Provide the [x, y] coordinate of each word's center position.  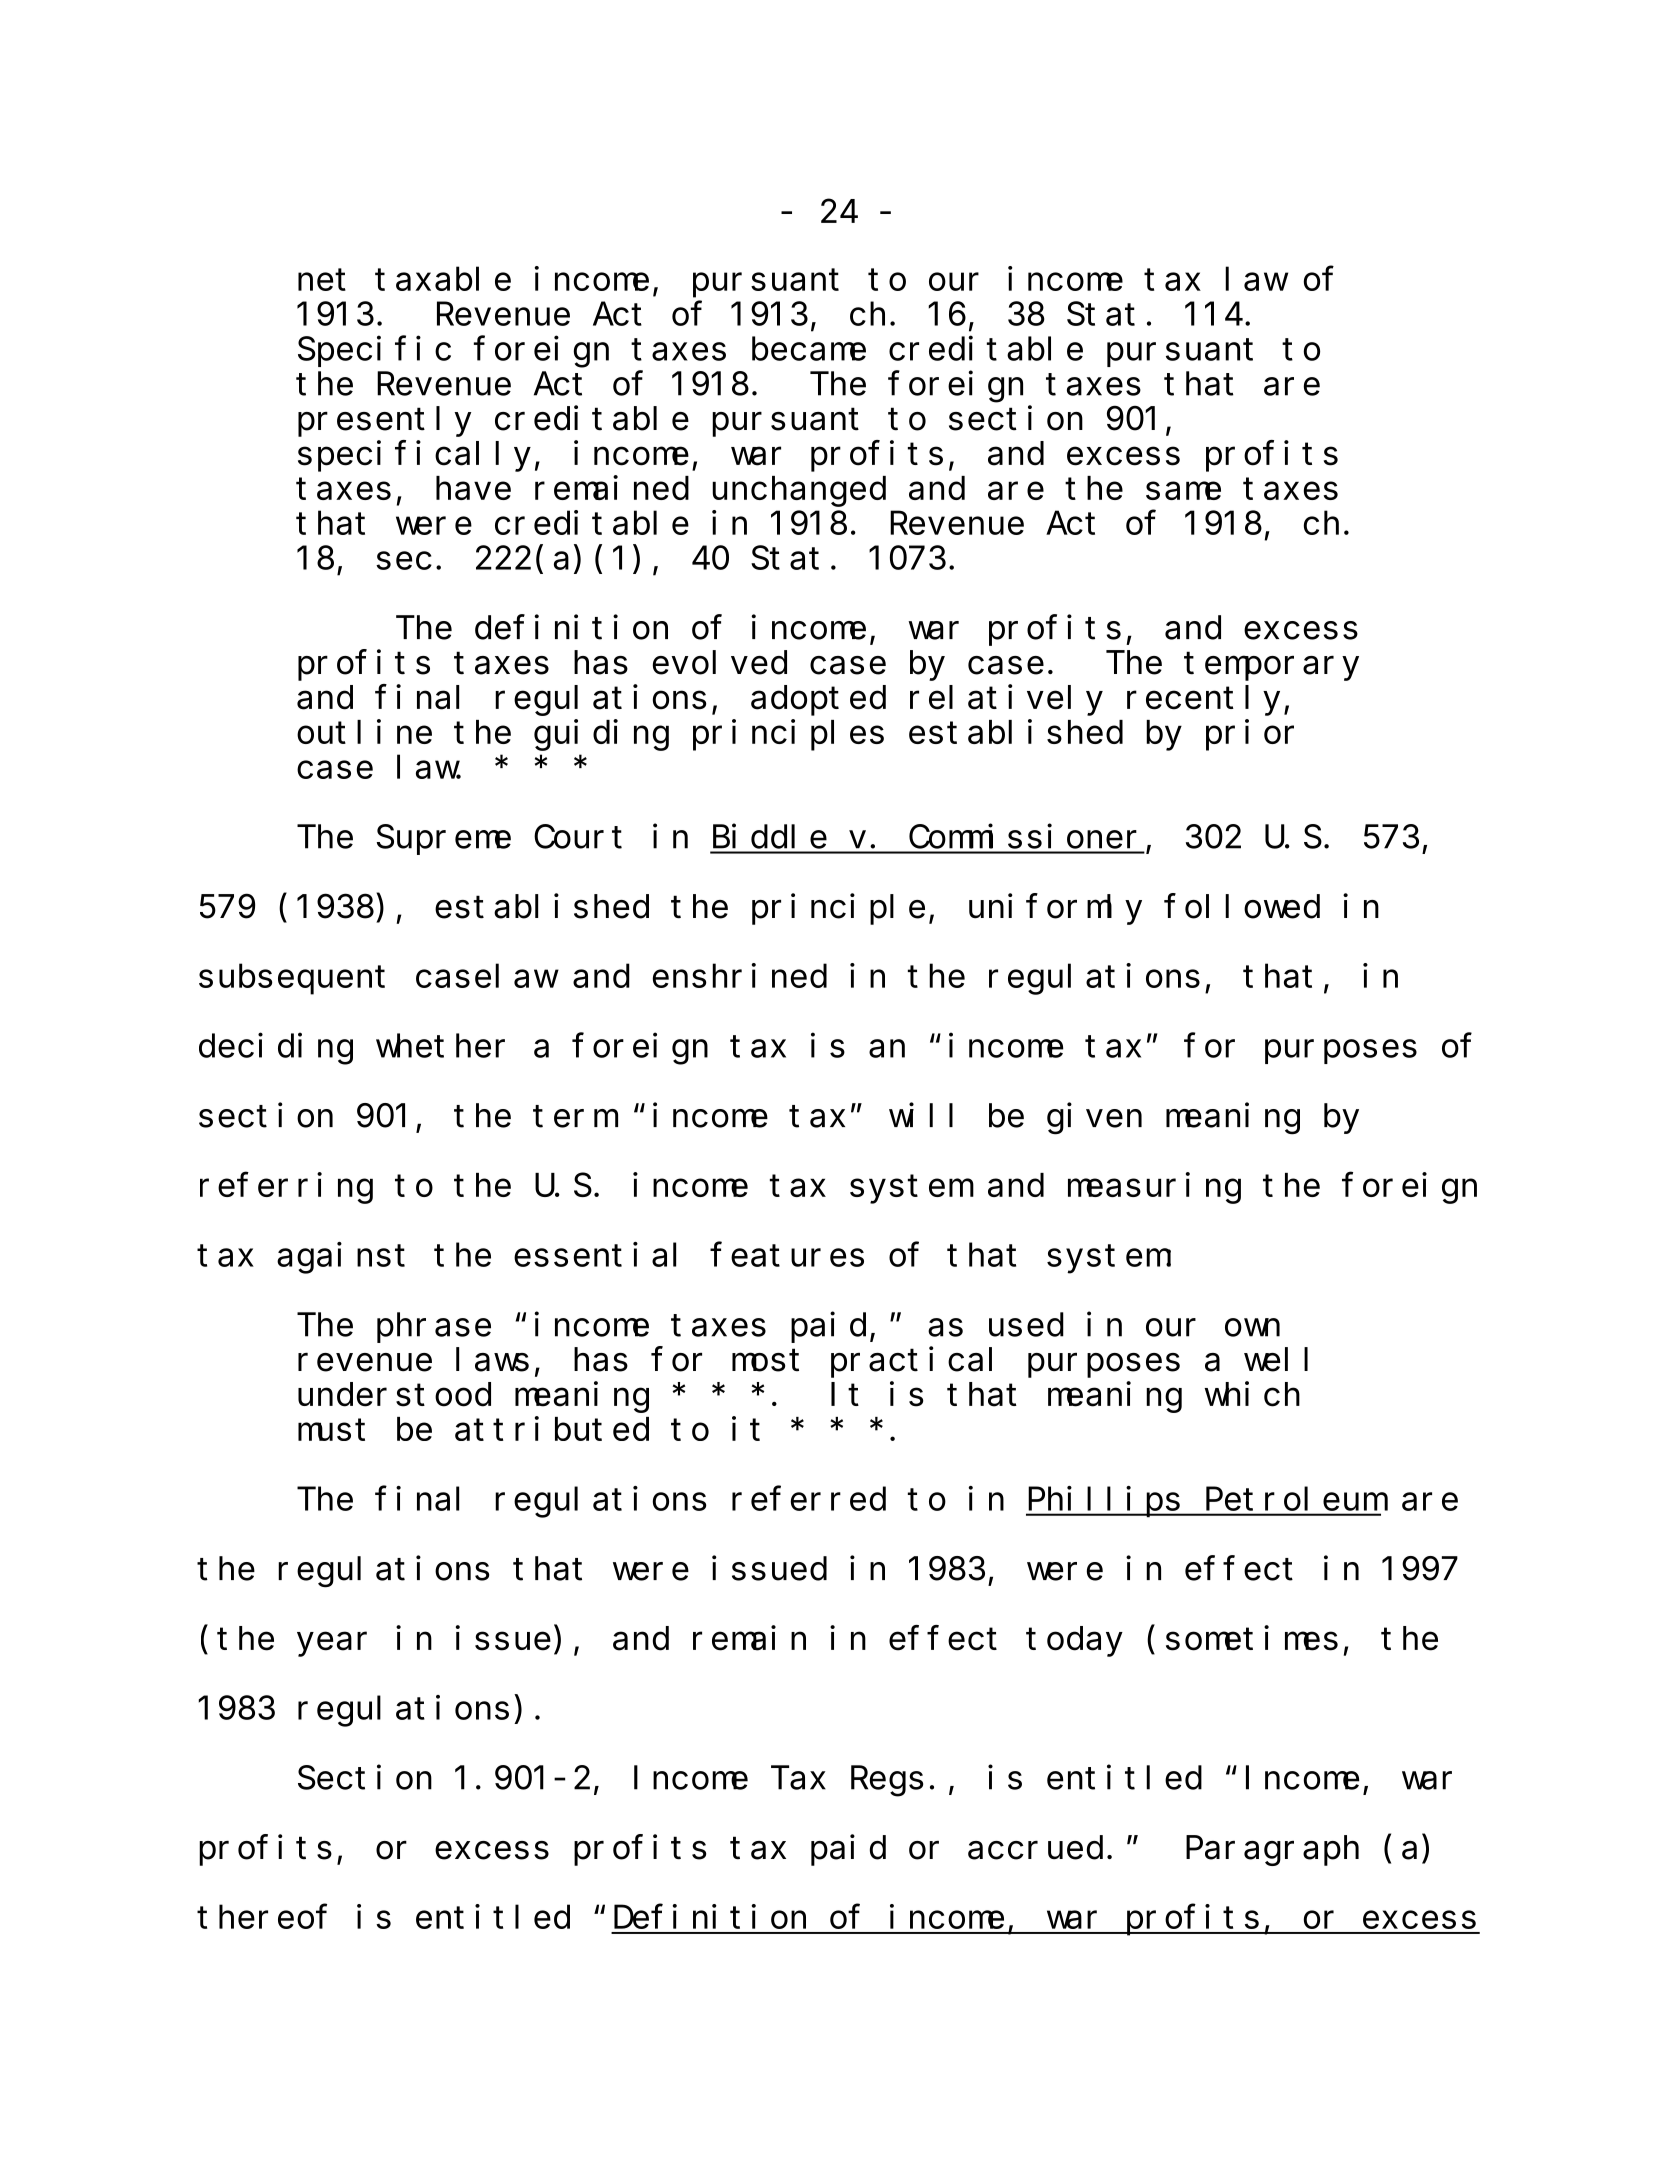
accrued [1035, 1848]
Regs [887, 1782]
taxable [443, 279]
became [809, 349]
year [332, 1645]
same [1183, 491]
